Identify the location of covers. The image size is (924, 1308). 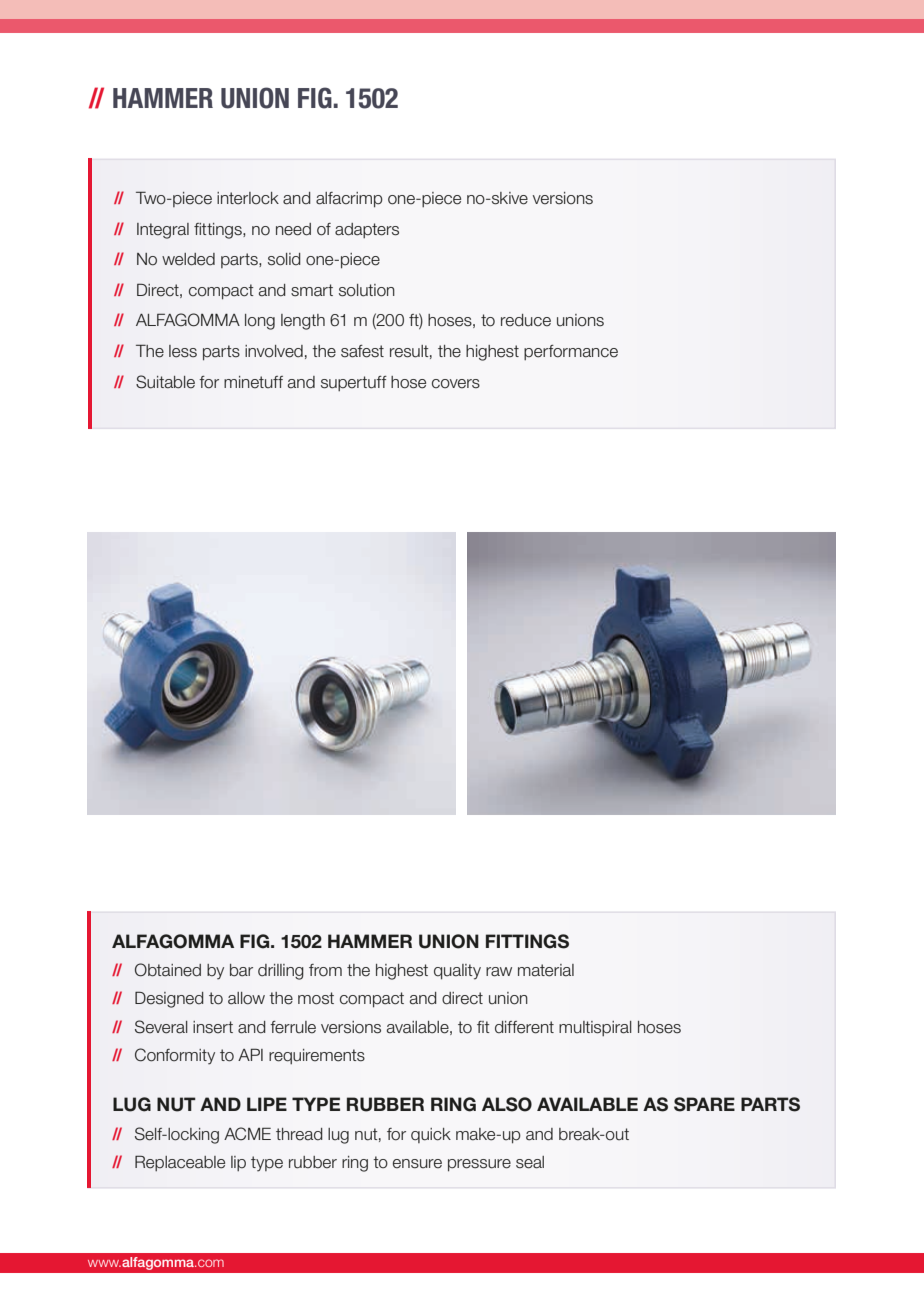
(456, 384).
